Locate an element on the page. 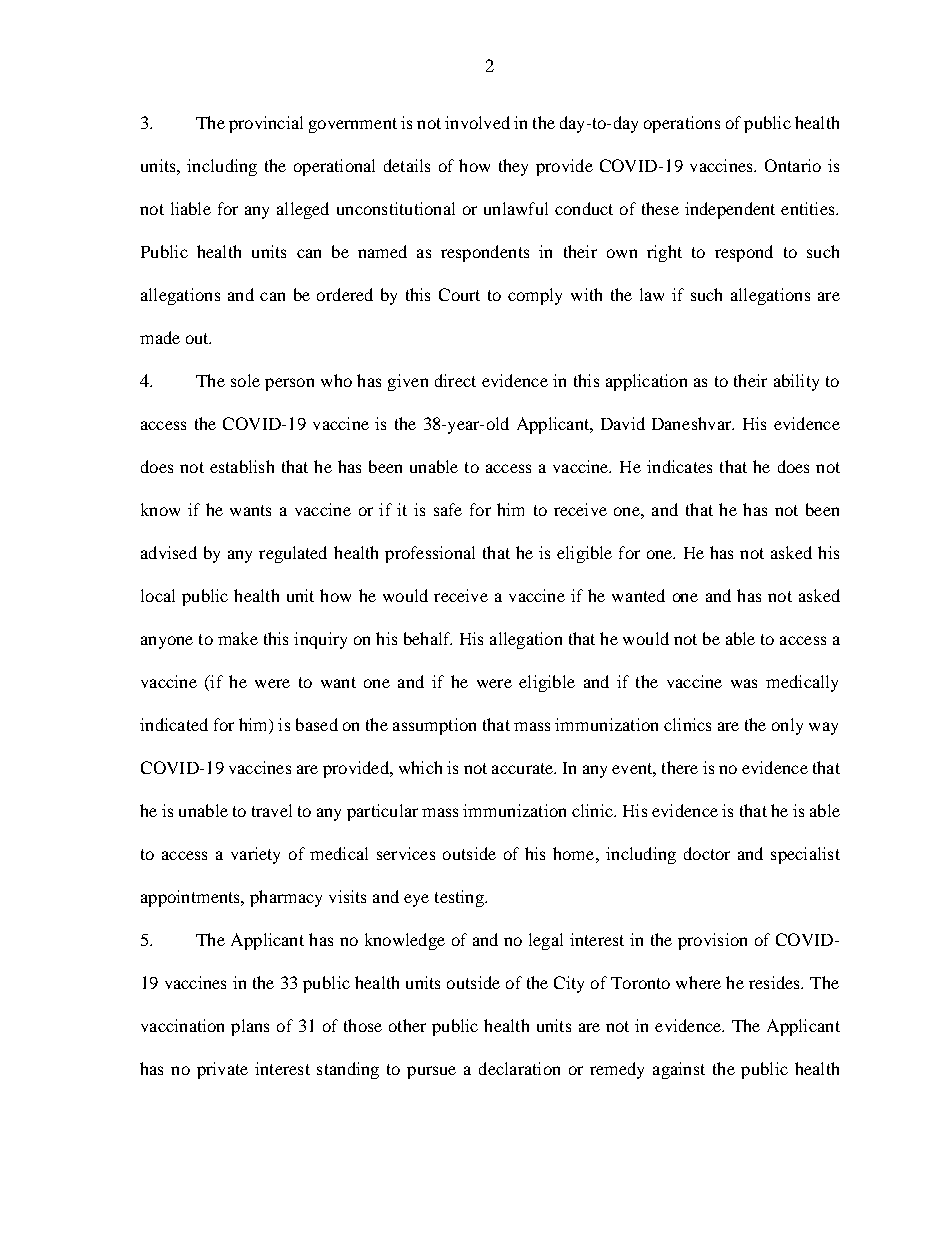 This document has width=952, height=1233. ability is located at coordinates (796, 382).
